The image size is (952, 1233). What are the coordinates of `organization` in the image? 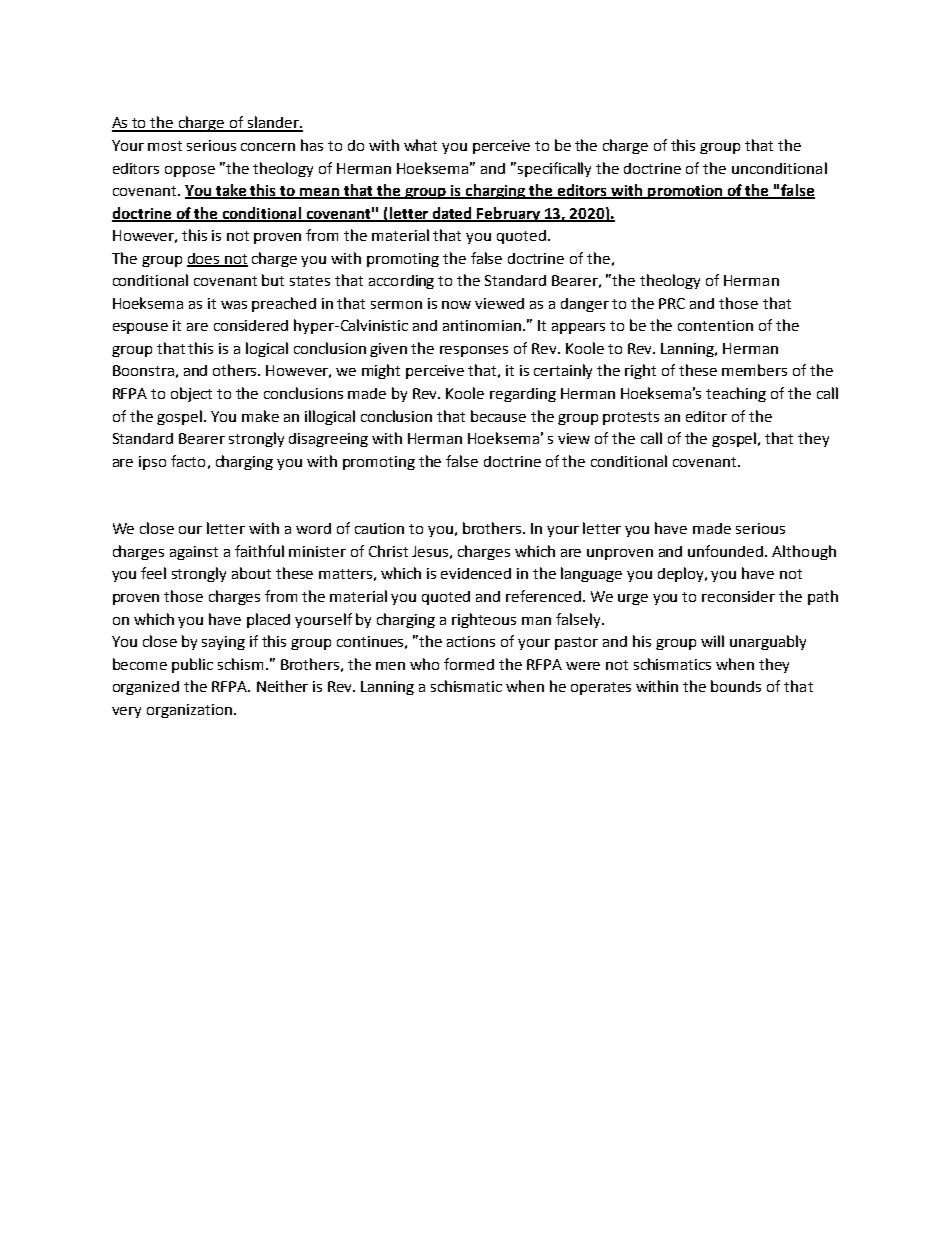 It's located at (189, 711).
